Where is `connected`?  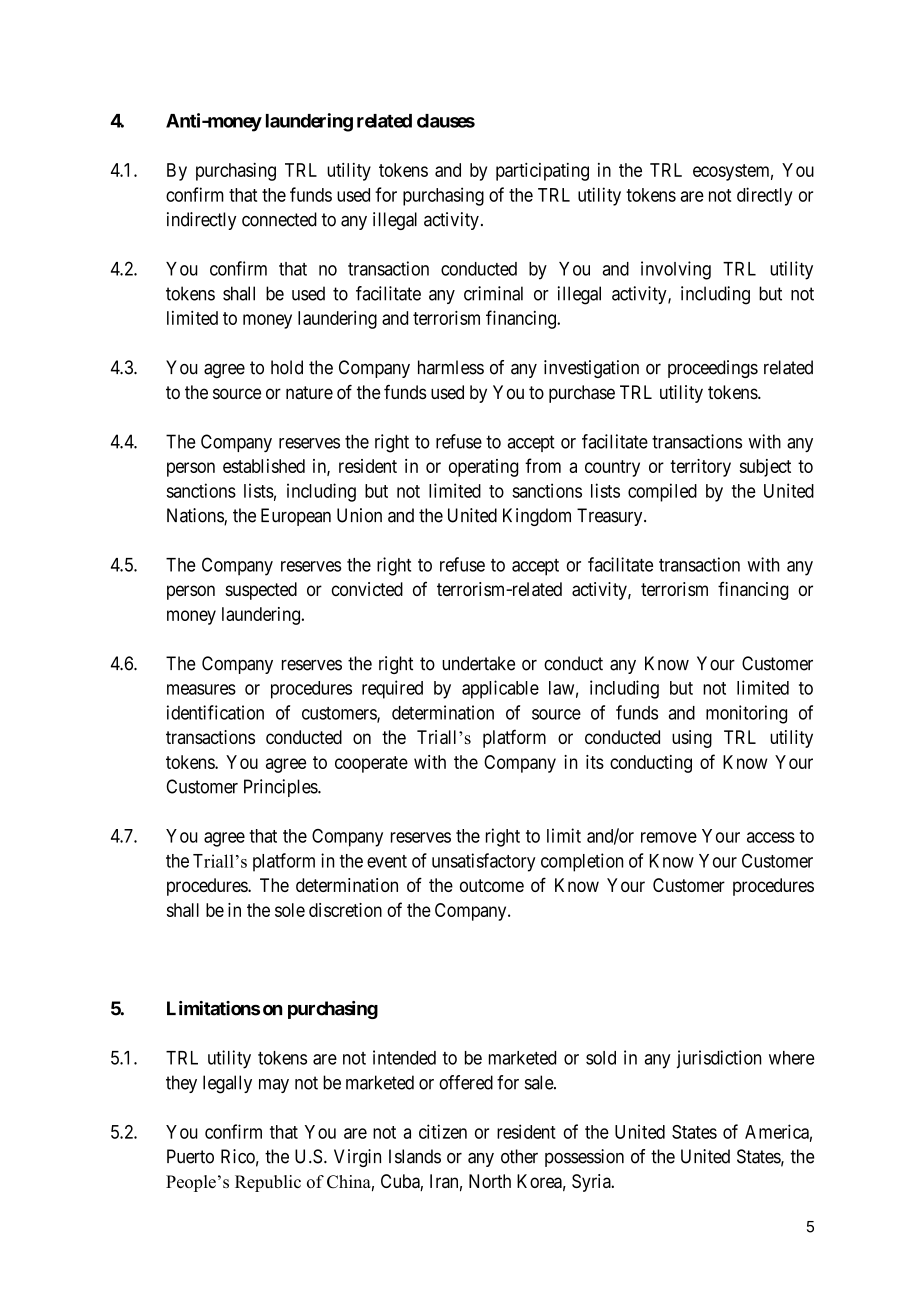 connected is located at coordinates (279, 219).
